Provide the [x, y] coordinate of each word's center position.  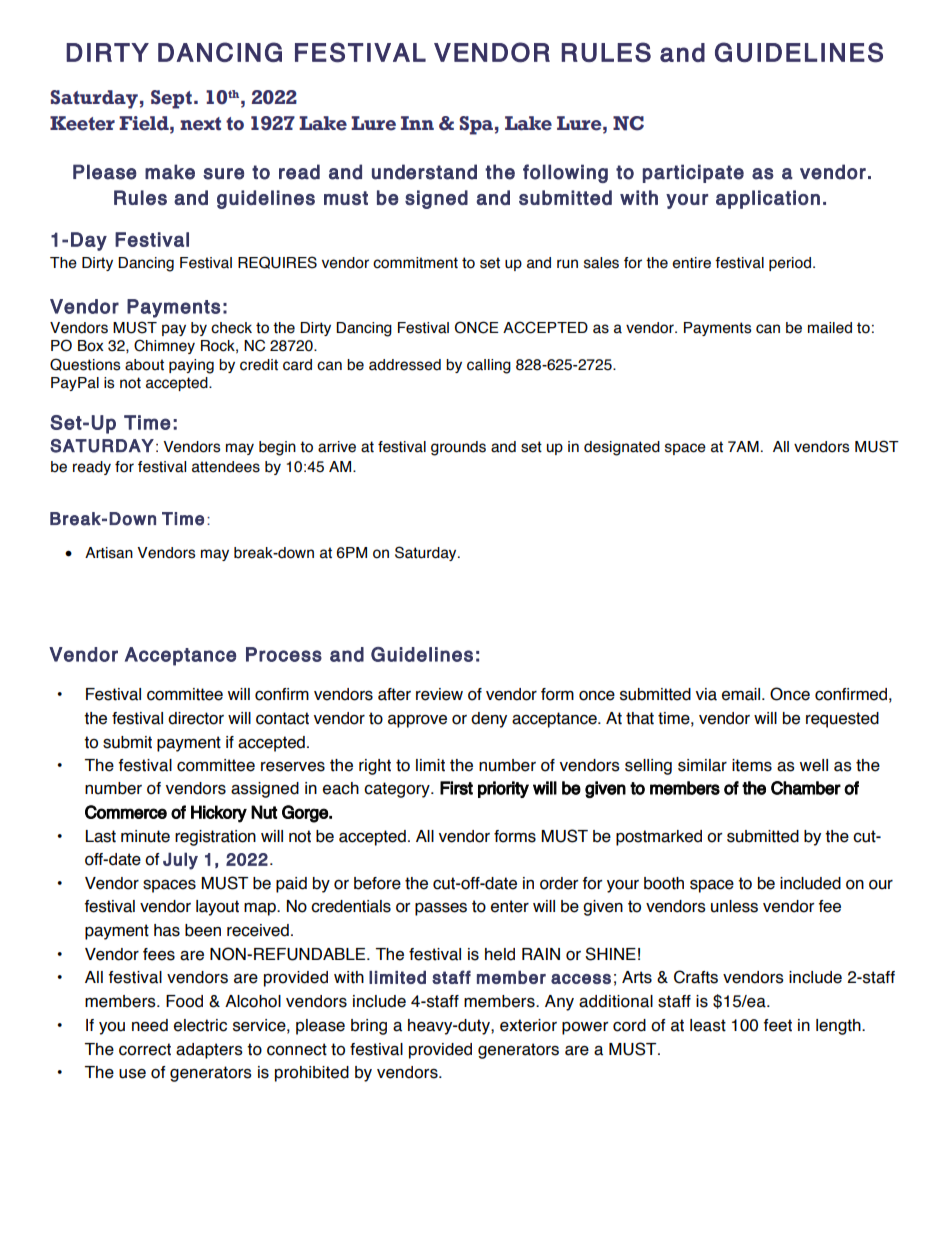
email [742, 694]
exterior [528, 1025]
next [200, 124]
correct [145, 1049]
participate [693, 173]
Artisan [109, 553]
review [439, 694]
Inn [417, 123]
